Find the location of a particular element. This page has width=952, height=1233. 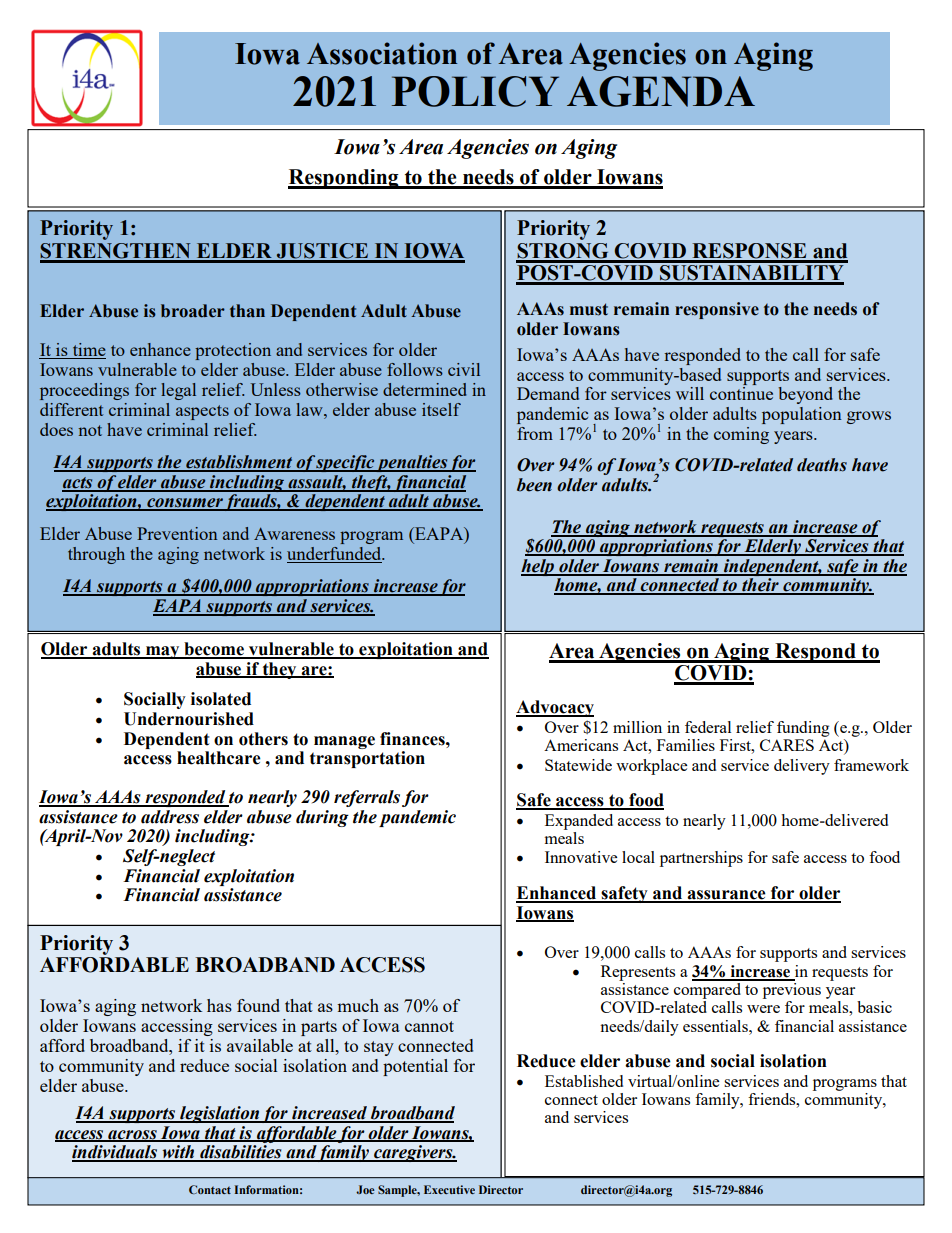

aspects is located at coordinates (202, 412).
